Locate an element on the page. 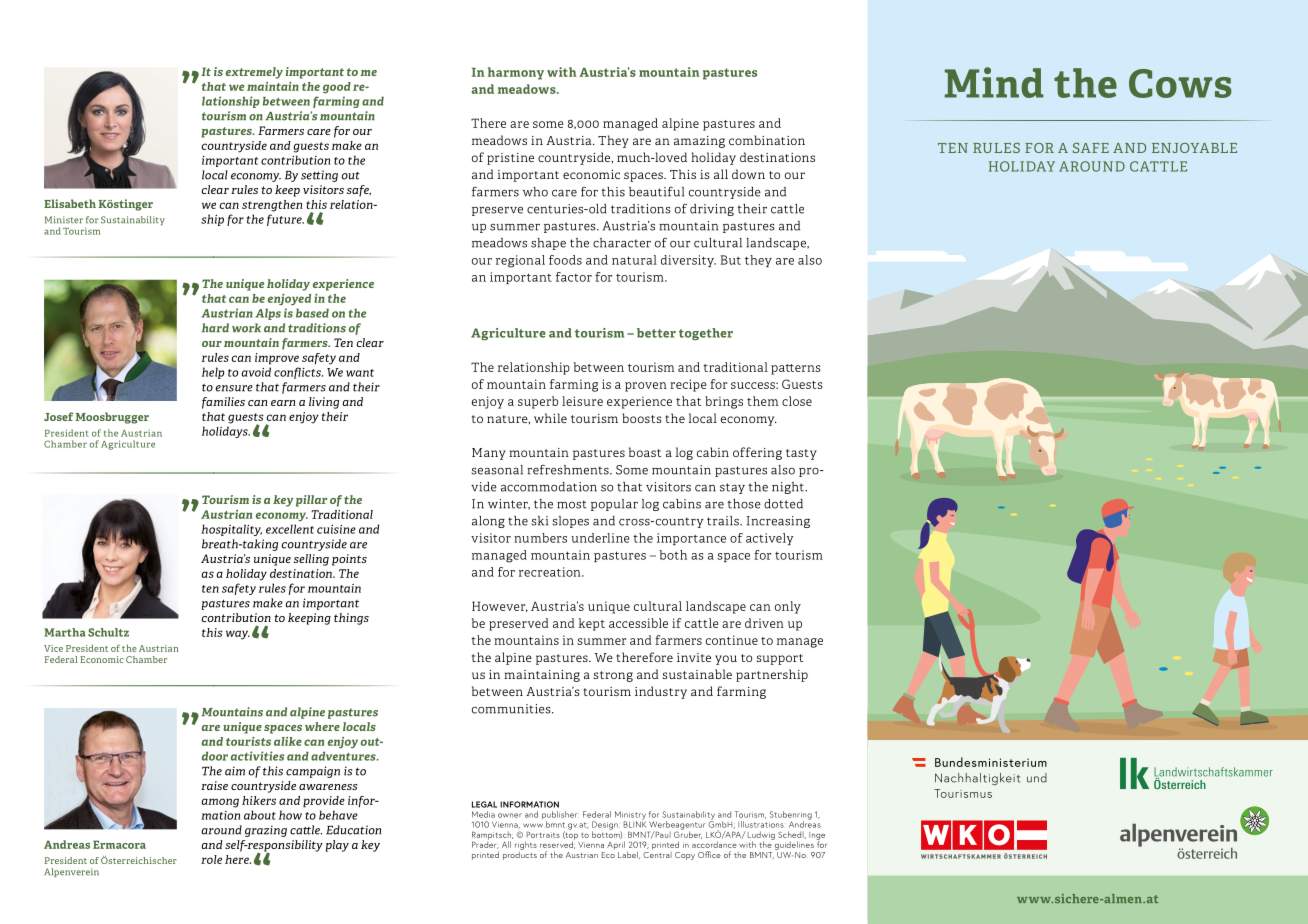 The image size is (1308, 924). way is located at coordinates (238, 635).
